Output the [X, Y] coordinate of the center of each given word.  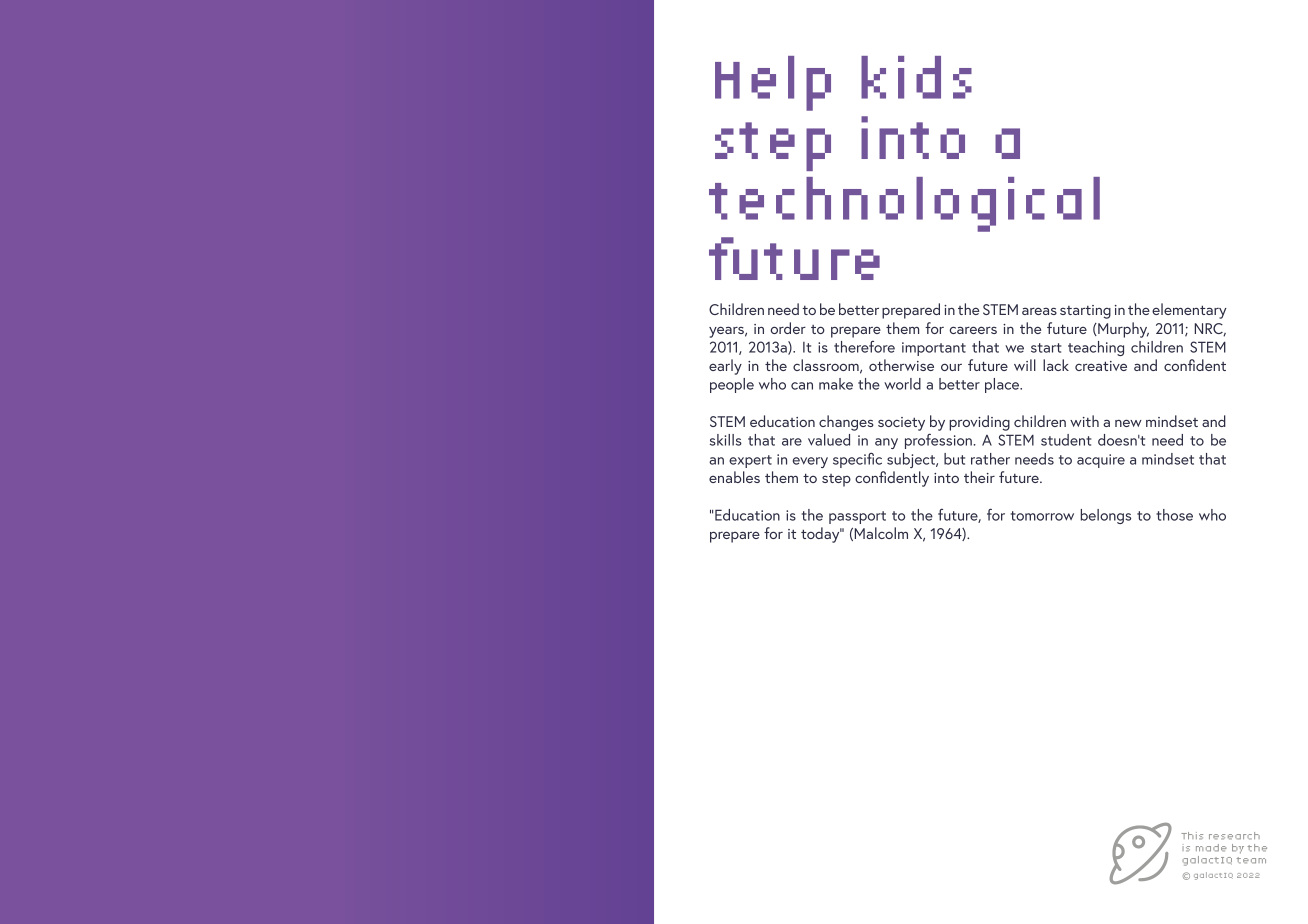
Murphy [1122, 330]
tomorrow [1042, 516]
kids [916, 77]
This [1192, 836]
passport [857, 517]
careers [973, 330]
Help [773, 83]
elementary [1189, 311]
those [1174, 515]
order [788, 328]
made [1211, 848]
